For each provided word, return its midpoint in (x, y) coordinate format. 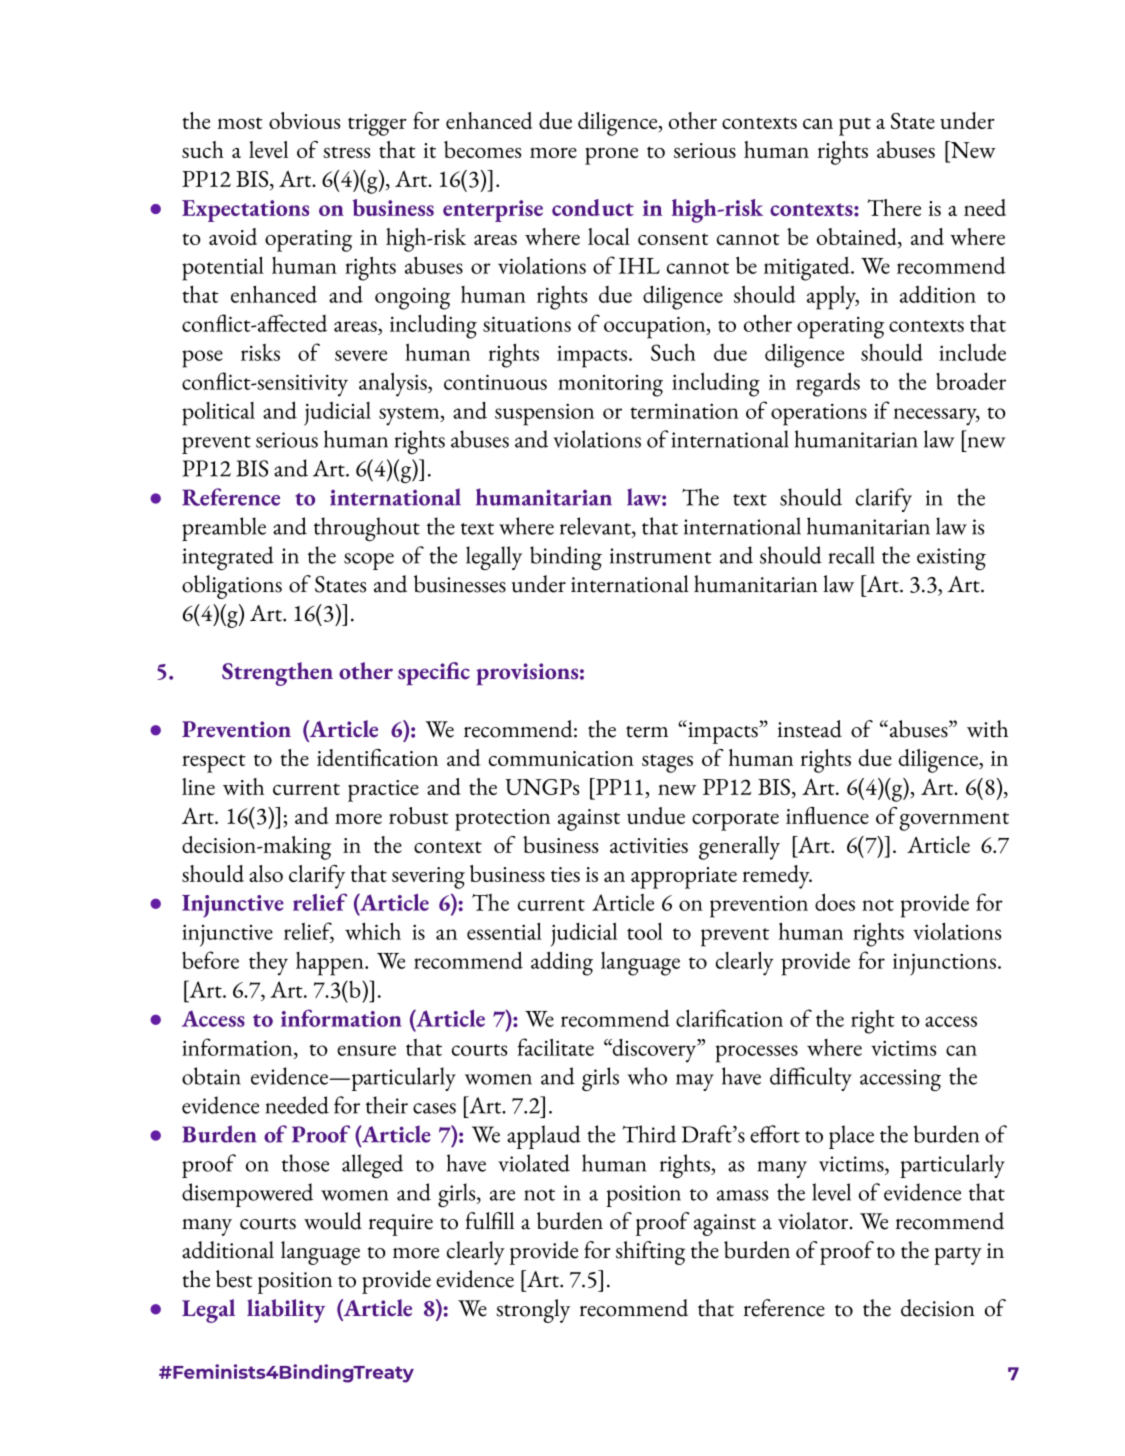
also (266, 873)
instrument (660, 556)
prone (611, 156)
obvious (304, 120)
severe (361, 355)
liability (286, 1311)
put (855, 126)
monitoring (610, 386)
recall (852, 555)
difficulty (811, 1079)
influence (827, 815)
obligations (232, 587)
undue (656, 815)
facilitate (555, 1047)
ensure (366, 1050)
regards (828, 384)
